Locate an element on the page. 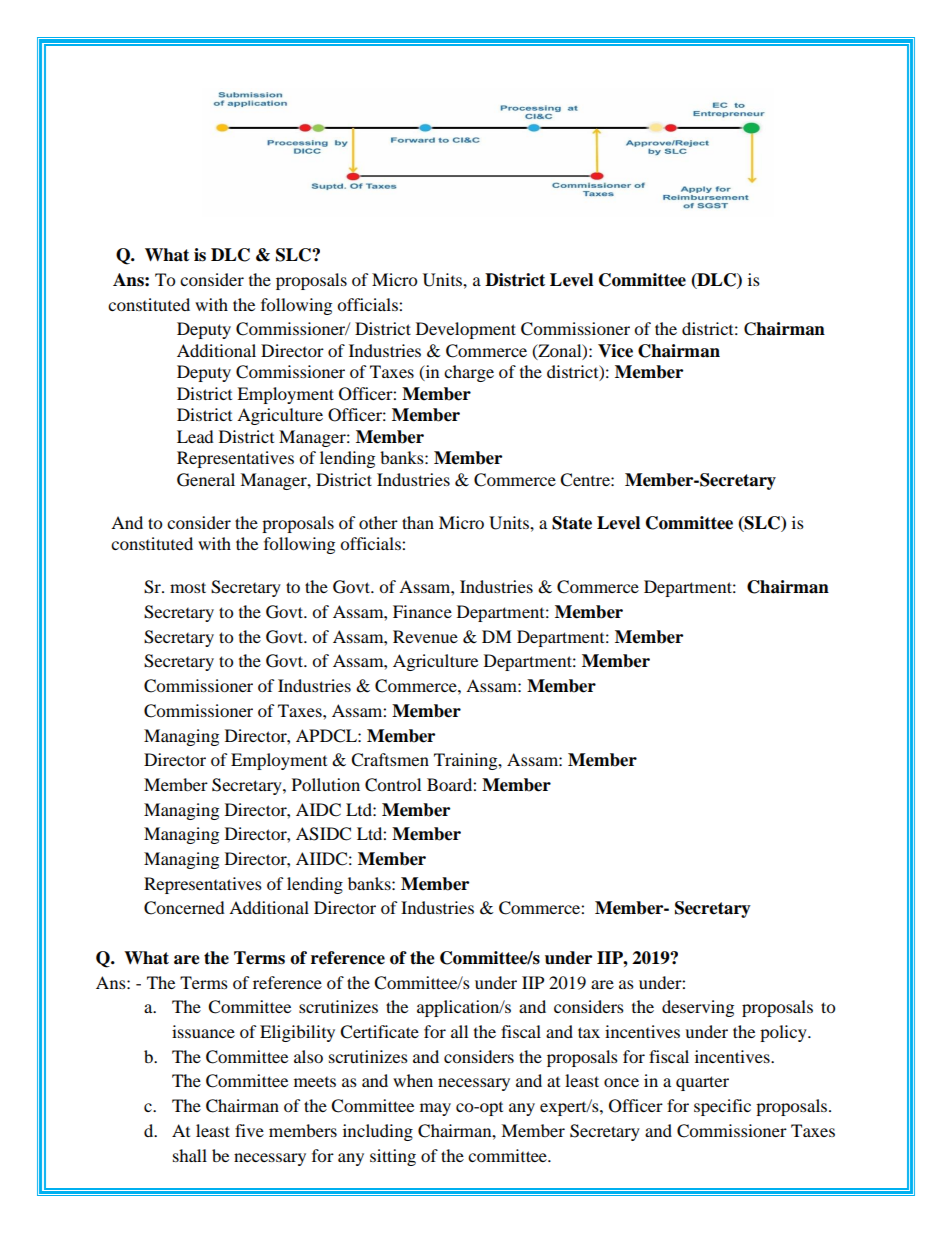 The height and width of the page is (1233, 952). Pollution is located at coordinates (326, 784).
